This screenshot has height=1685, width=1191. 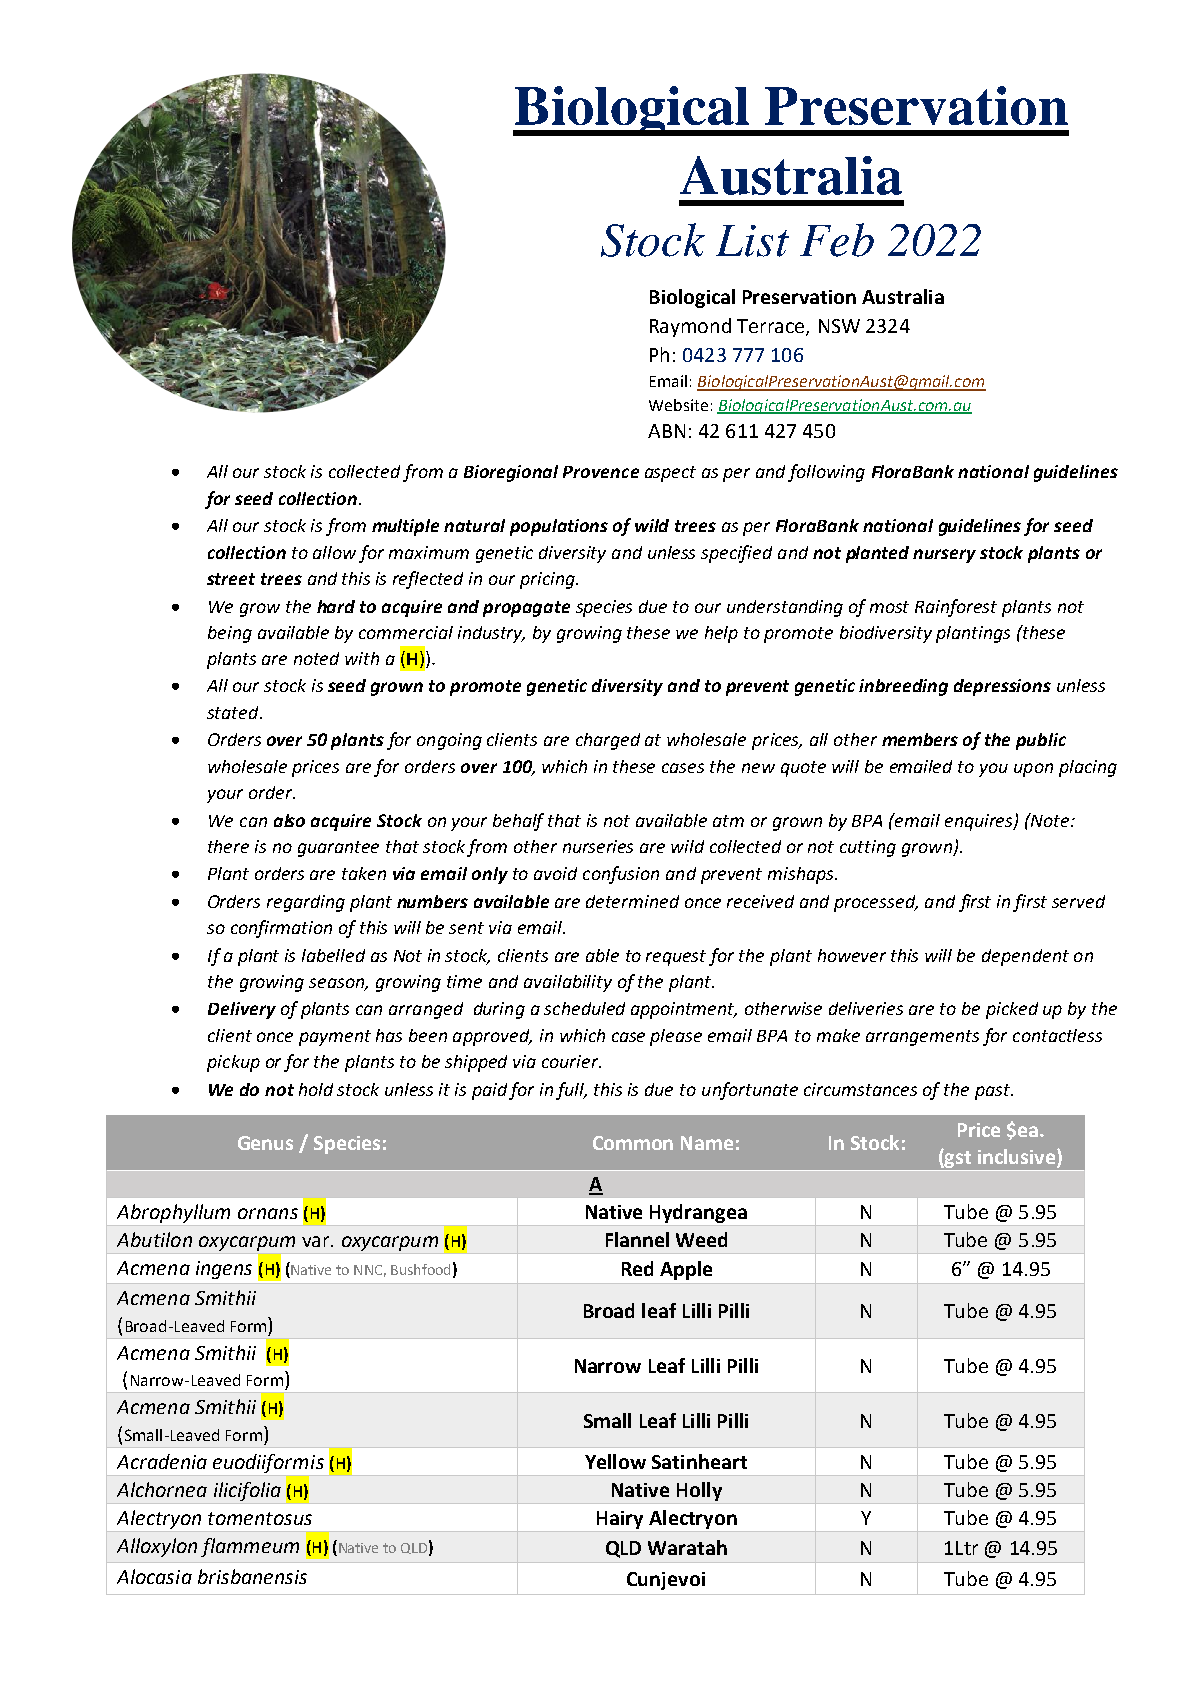 I want to click on Alocasia, so click(x=154, y=1576).
